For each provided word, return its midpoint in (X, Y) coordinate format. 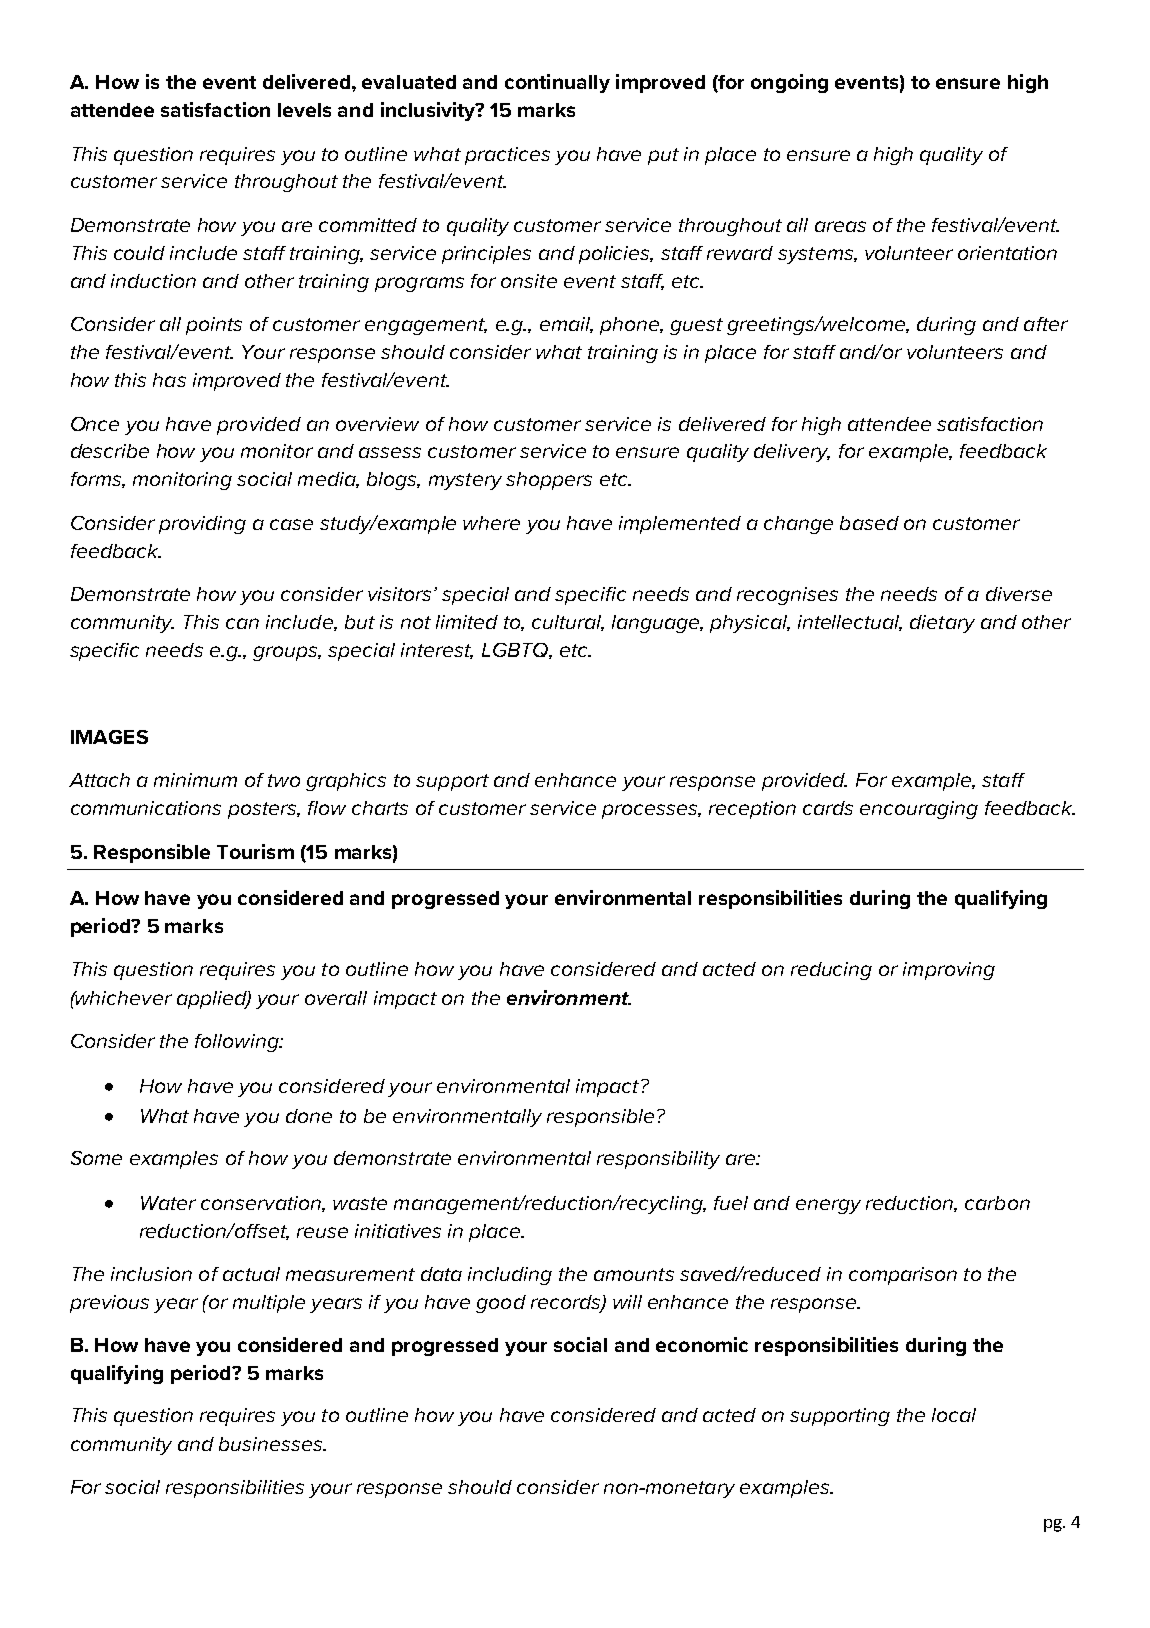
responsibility (658, 1160)
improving (949, 971)
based (869, 523)
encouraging (919, 810)
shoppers (549, 481)
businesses (271, 1444)
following (238, 1043)
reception (752, 810)
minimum (195, 780)
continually (557, 83)
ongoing (789, 83)
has (169, 380)
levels (304, 110)
